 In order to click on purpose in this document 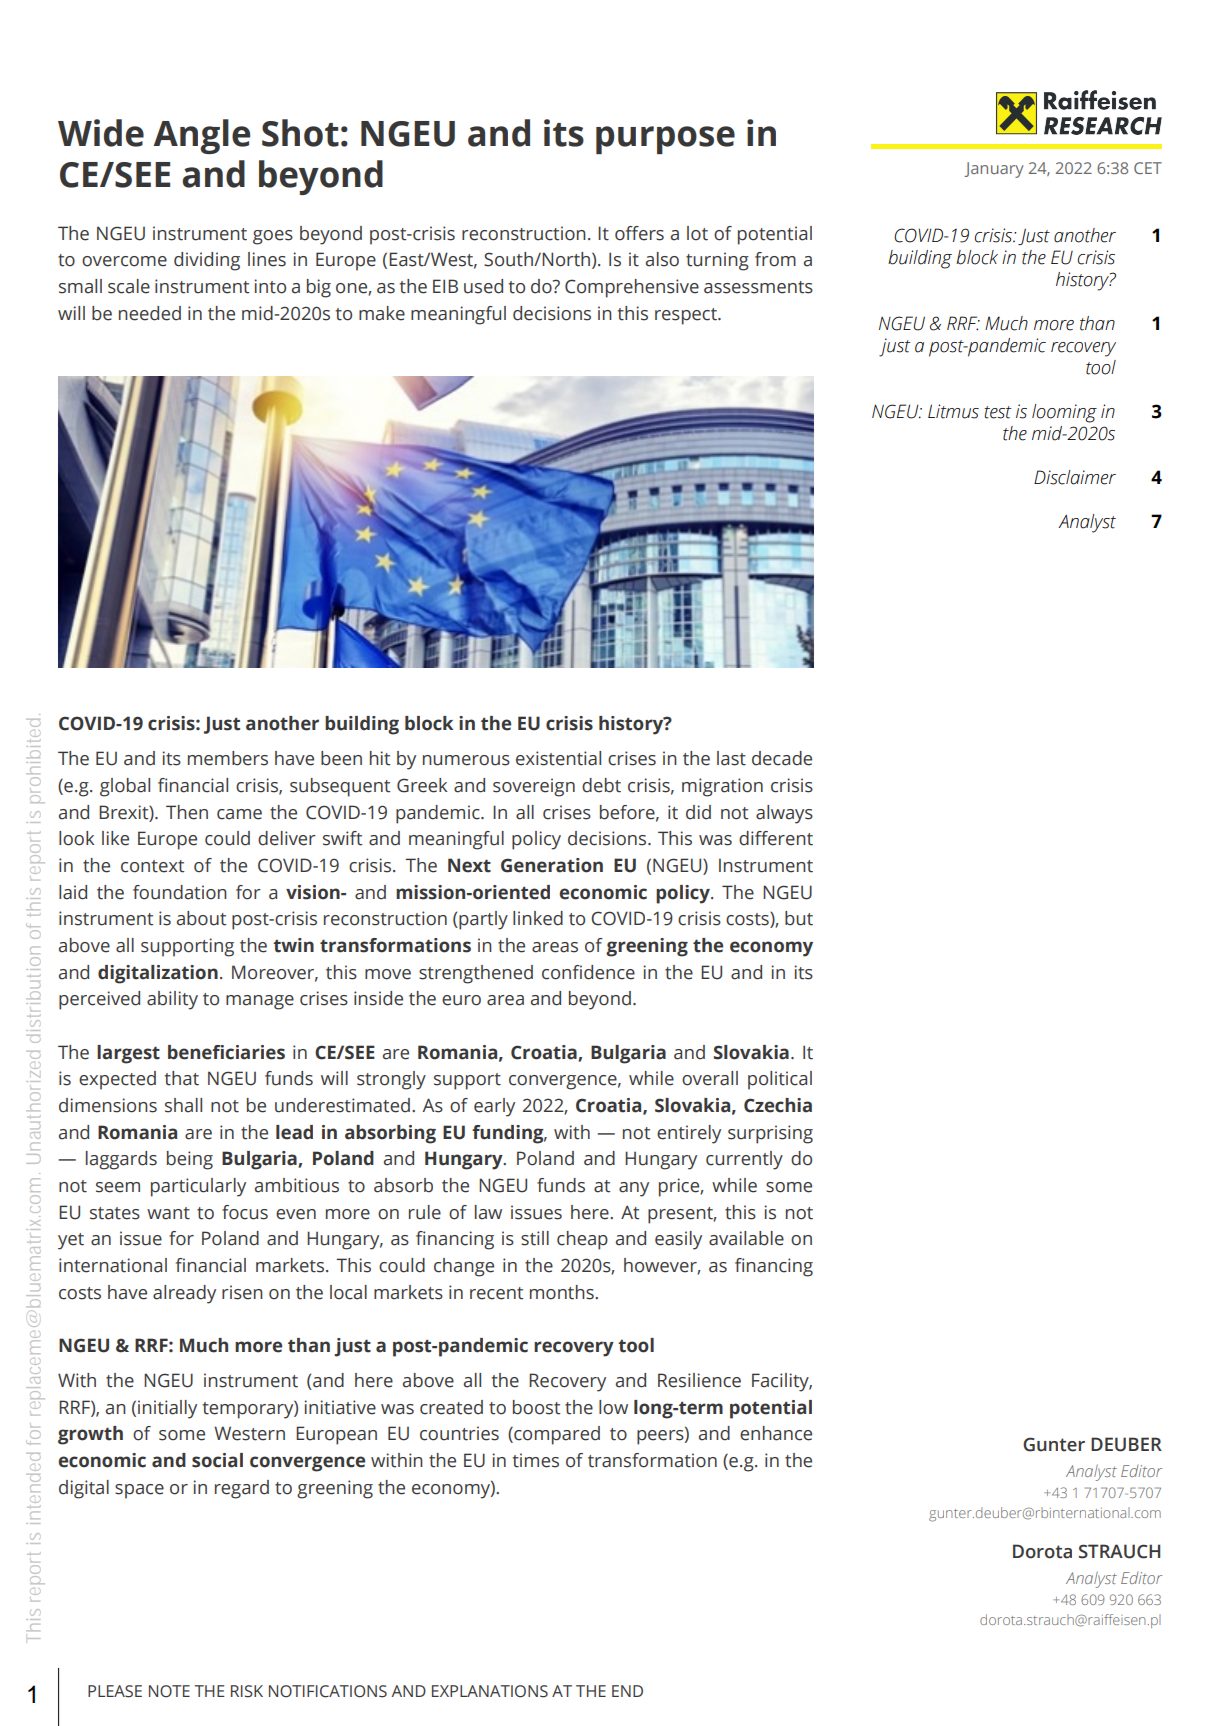, I will do `click(665, 140)`.
